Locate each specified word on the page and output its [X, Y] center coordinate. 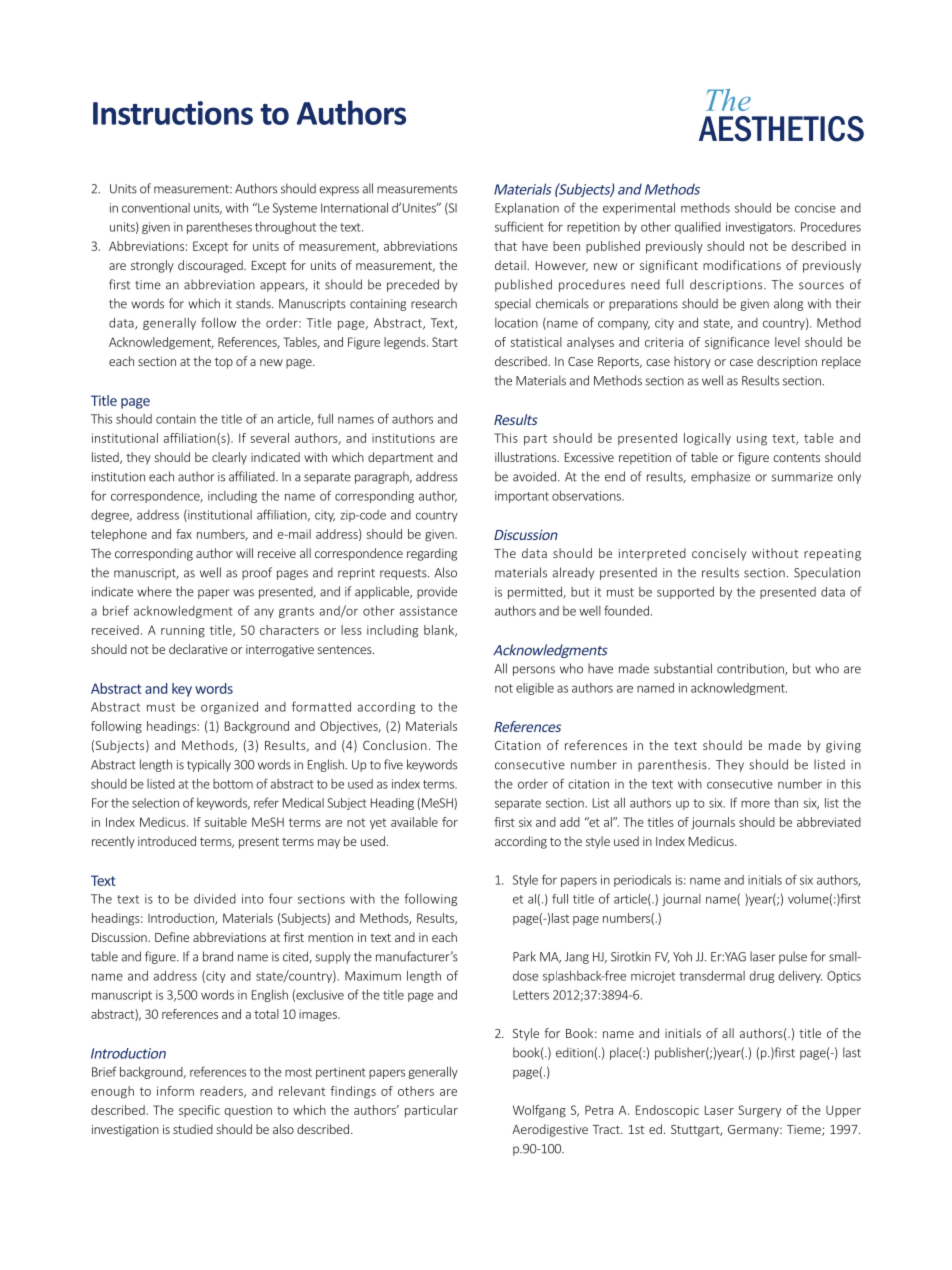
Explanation [527, 208]
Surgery [759, 1111]
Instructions [173, 113]
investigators [760, 228]
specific [199, 1111]
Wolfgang [539, 1111]
